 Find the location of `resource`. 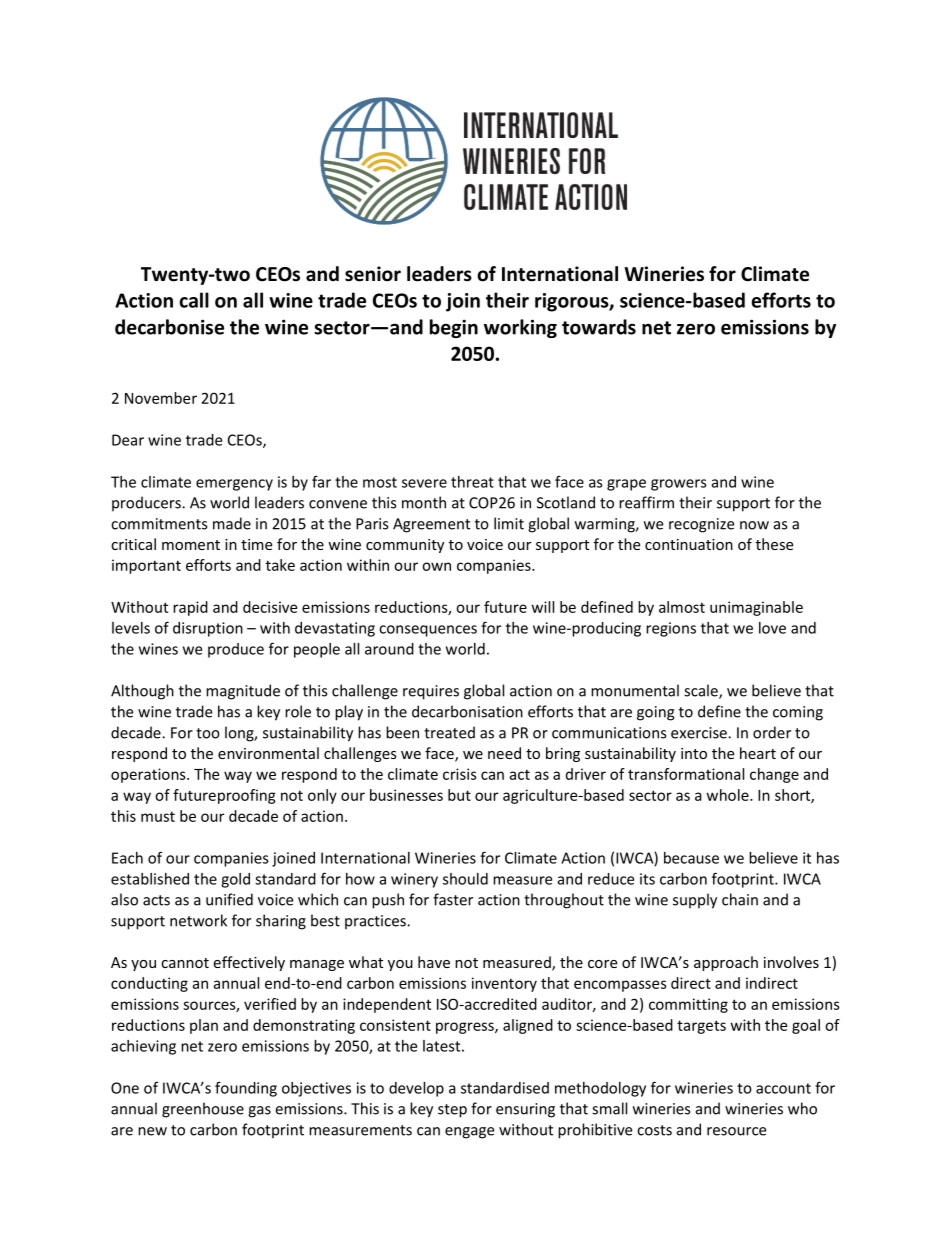

resource is located at coordinates (736, 1131).
